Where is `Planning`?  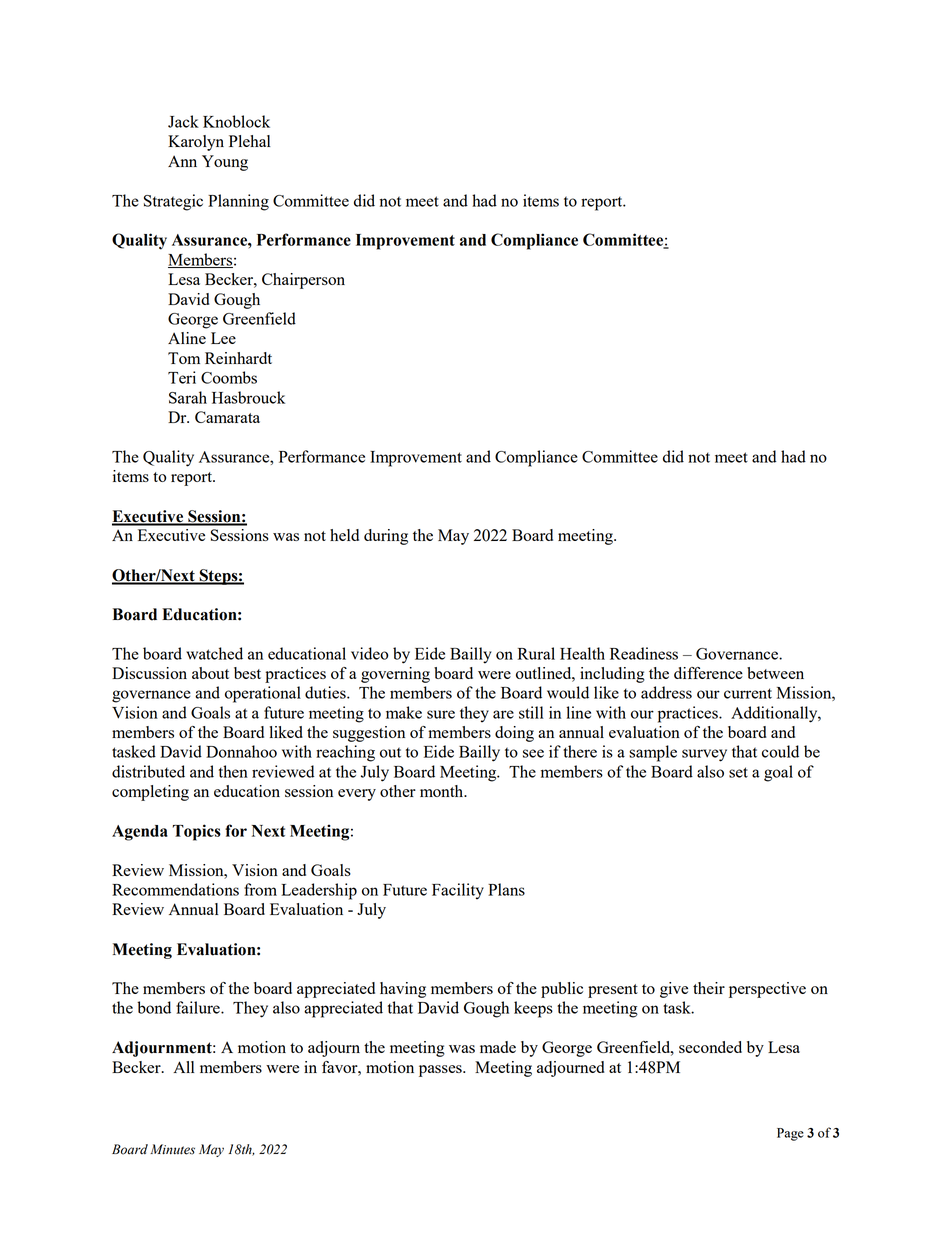 Planning is located at coordinates (238, 202).
